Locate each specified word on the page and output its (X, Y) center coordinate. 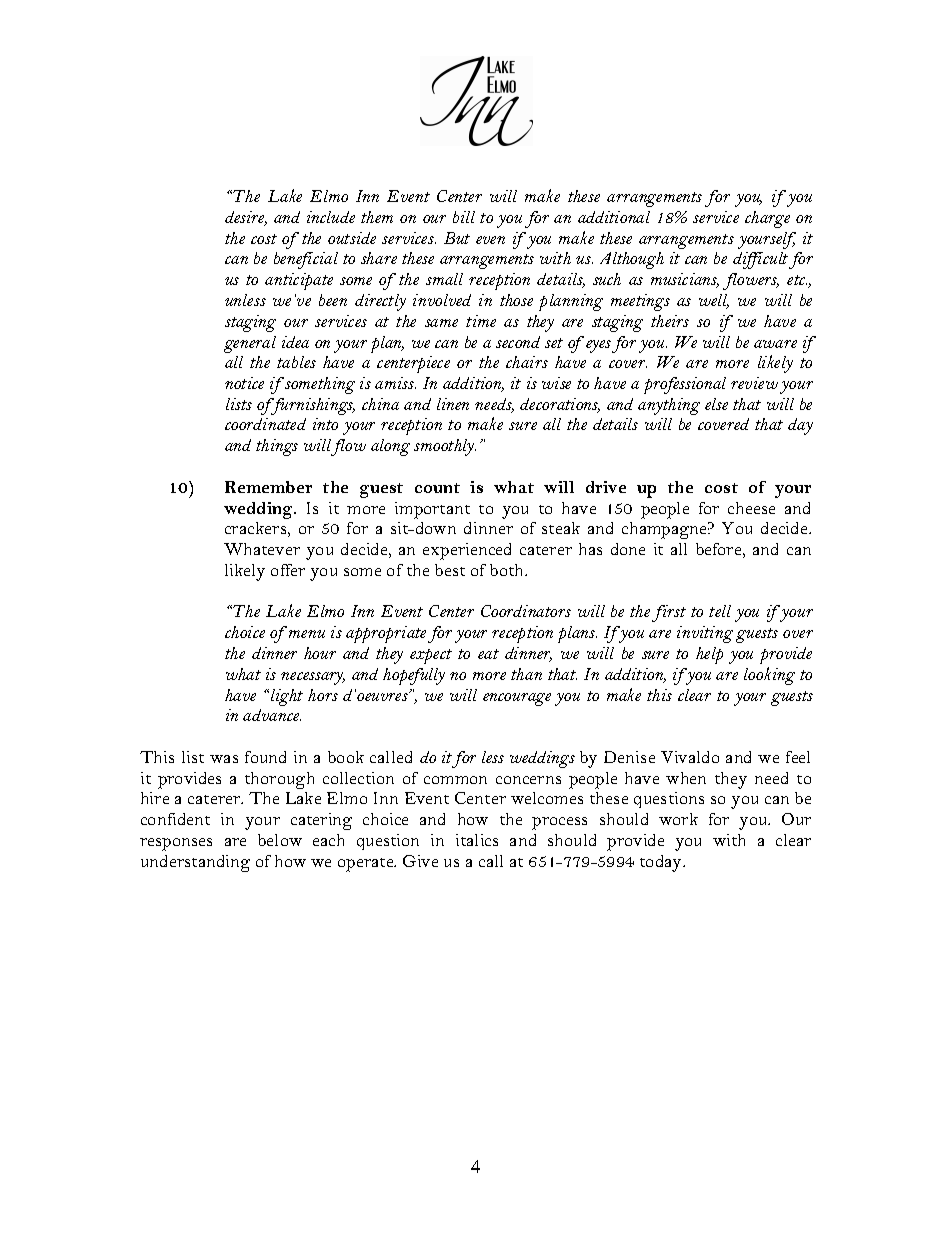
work (678, 819)
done (628, 549)
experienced (467, 551)
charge (767, 219)
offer (288, 570)
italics (477, 840)
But (457, 238)
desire (246, 218)
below (280, 840)
